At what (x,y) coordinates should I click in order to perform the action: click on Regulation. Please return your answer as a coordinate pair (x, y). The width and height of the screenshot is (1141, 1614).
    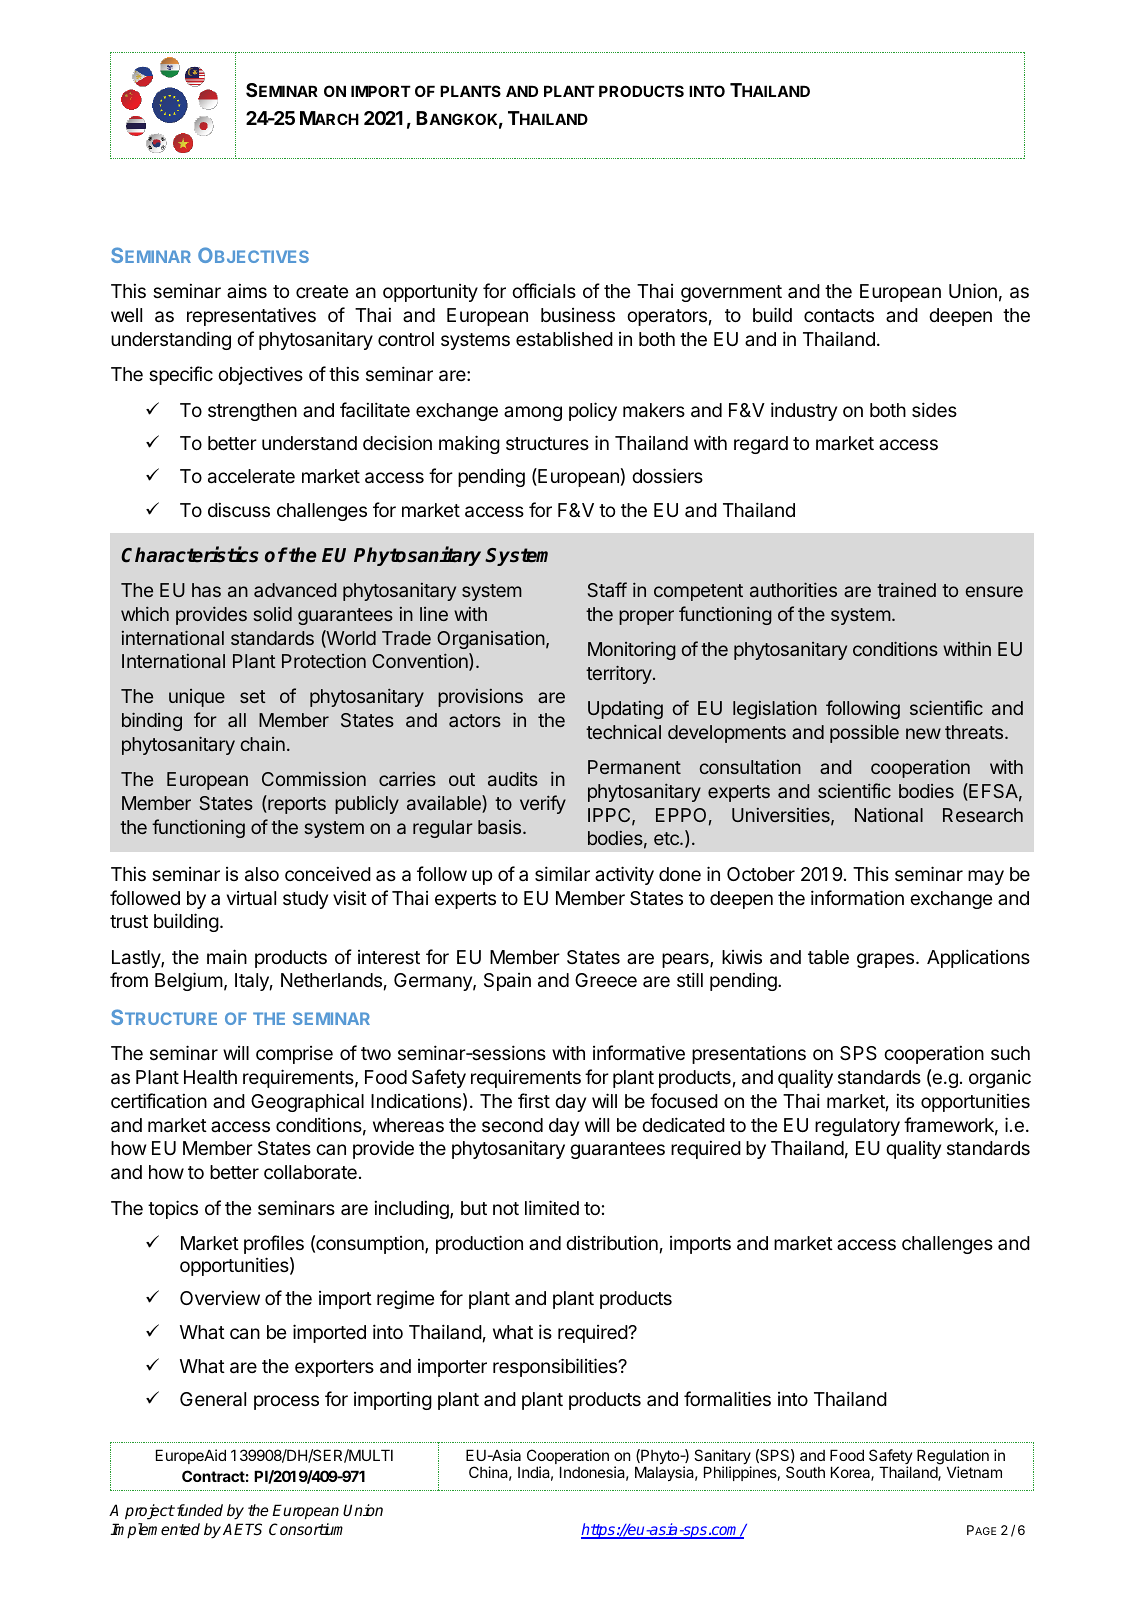
    Looking at the image, I should click on (953, 1458).
